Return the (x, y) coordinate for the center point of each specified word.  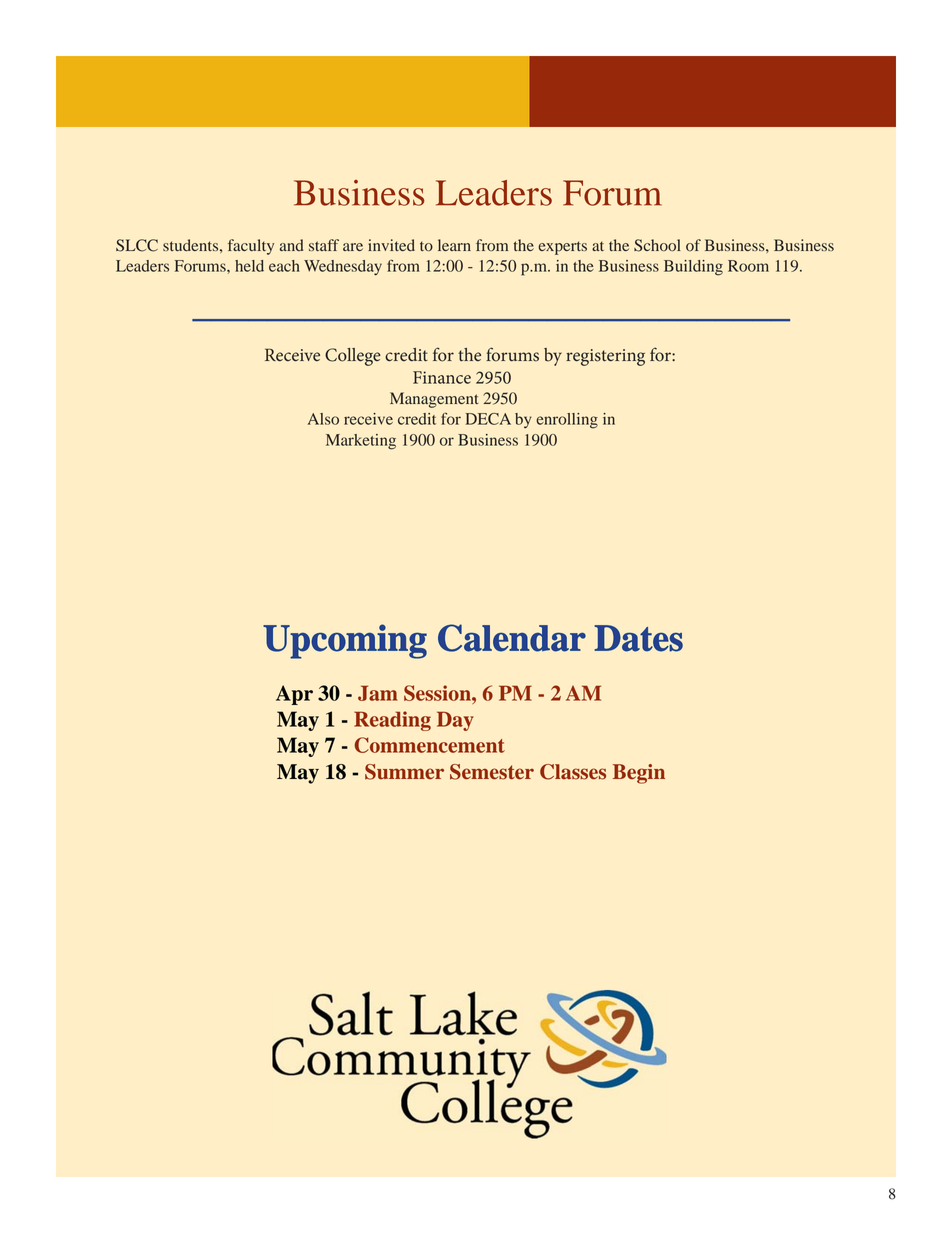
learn (454, 245)
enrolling (567, 421)
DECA (488, 419)
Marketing (361, 442)
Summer (404, 772)
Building (693, 268)
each (284, 266)
